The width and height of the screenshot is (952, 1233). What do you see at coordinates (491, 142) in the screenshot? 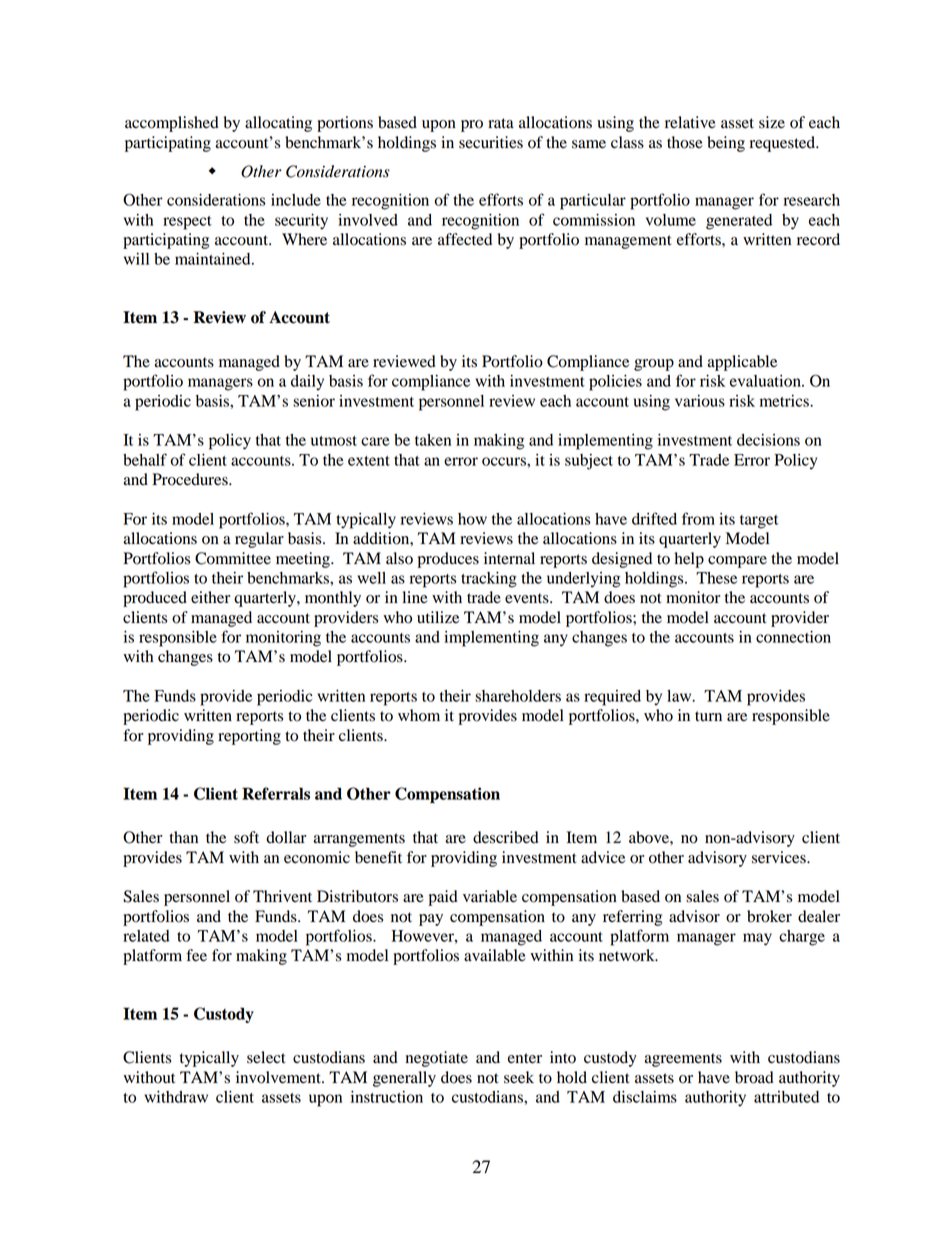
I see `securities` at bounding box center [491, 142].
